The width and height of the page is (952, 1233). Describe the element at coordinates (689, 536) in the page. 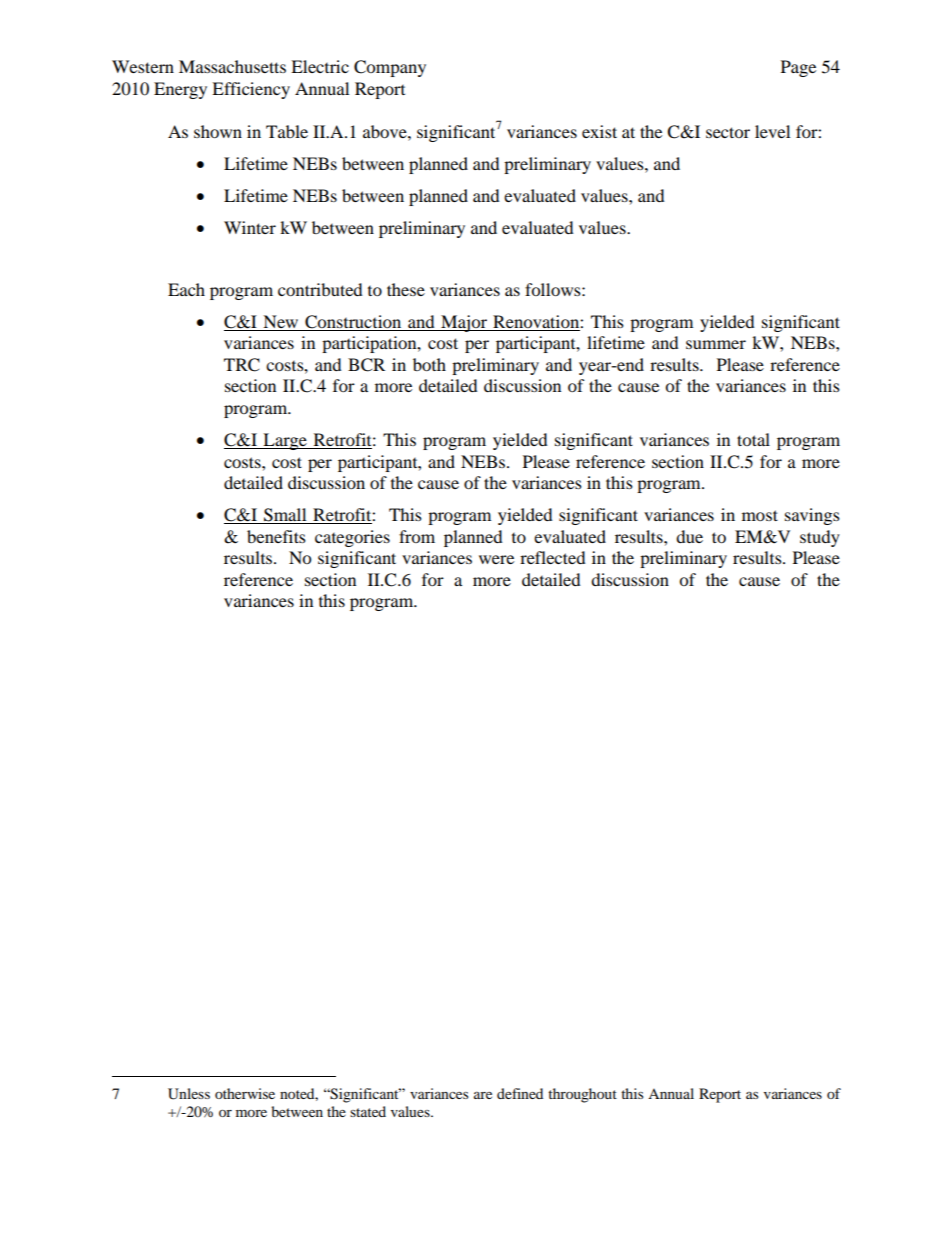

I see `due` at that location.
